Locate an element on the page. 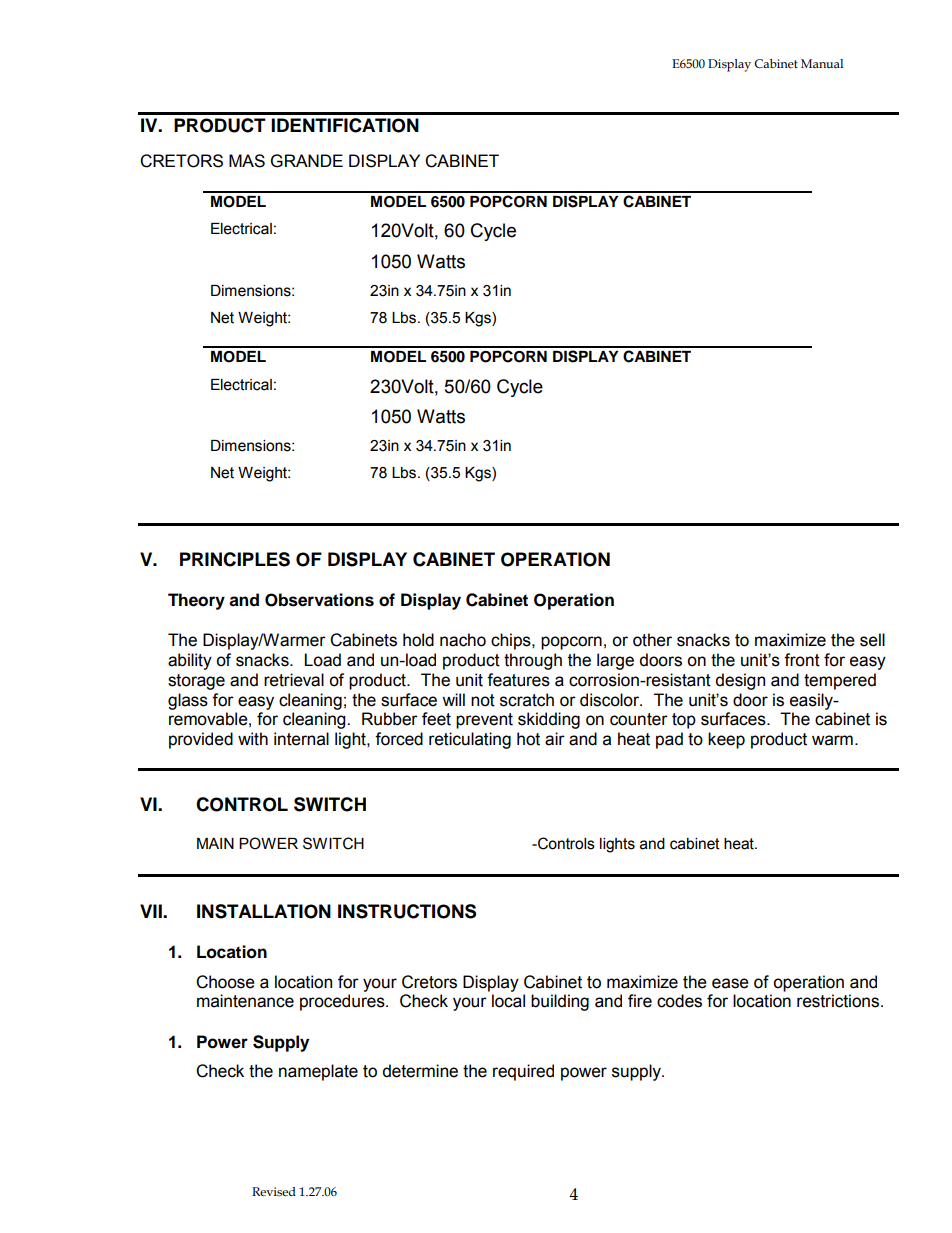 This page has width=952, height=1233. IDENTIFICATION is located at coordinates (345, 125).
